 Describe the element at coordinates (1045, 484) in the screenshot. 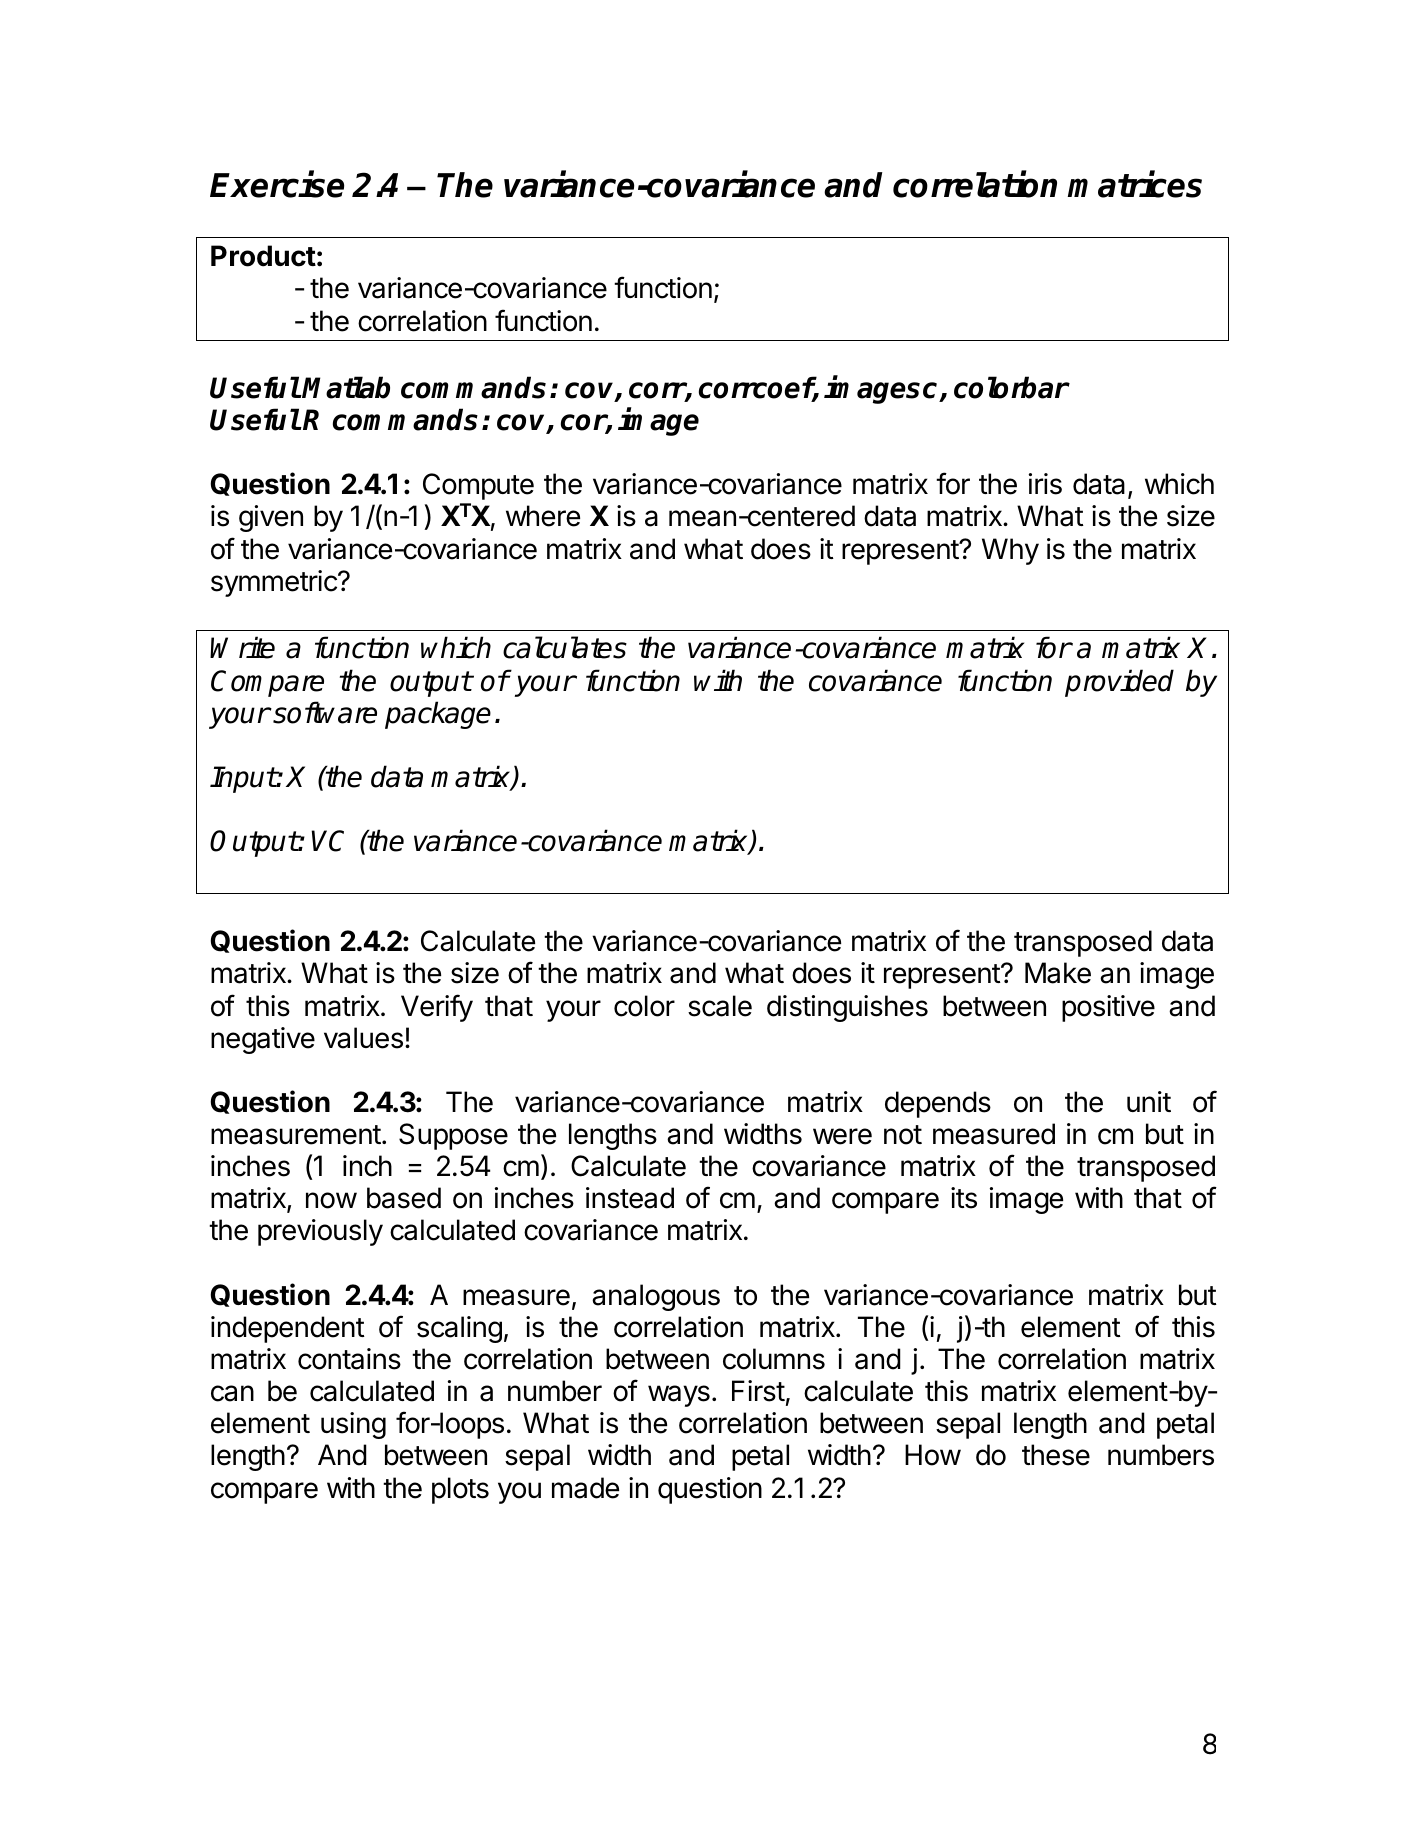

I see `iris` at that location.
